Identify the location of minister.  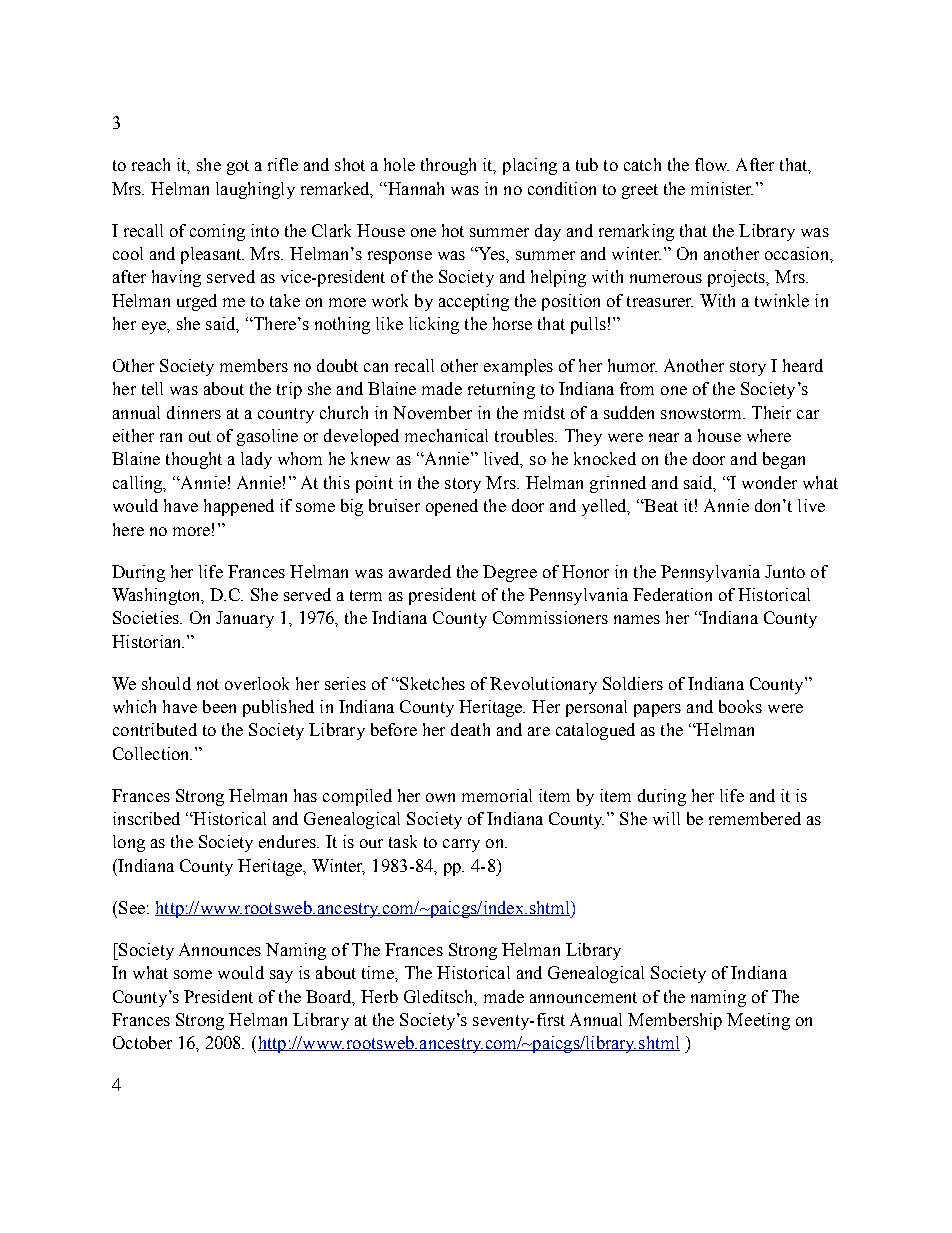
(722, 188).
